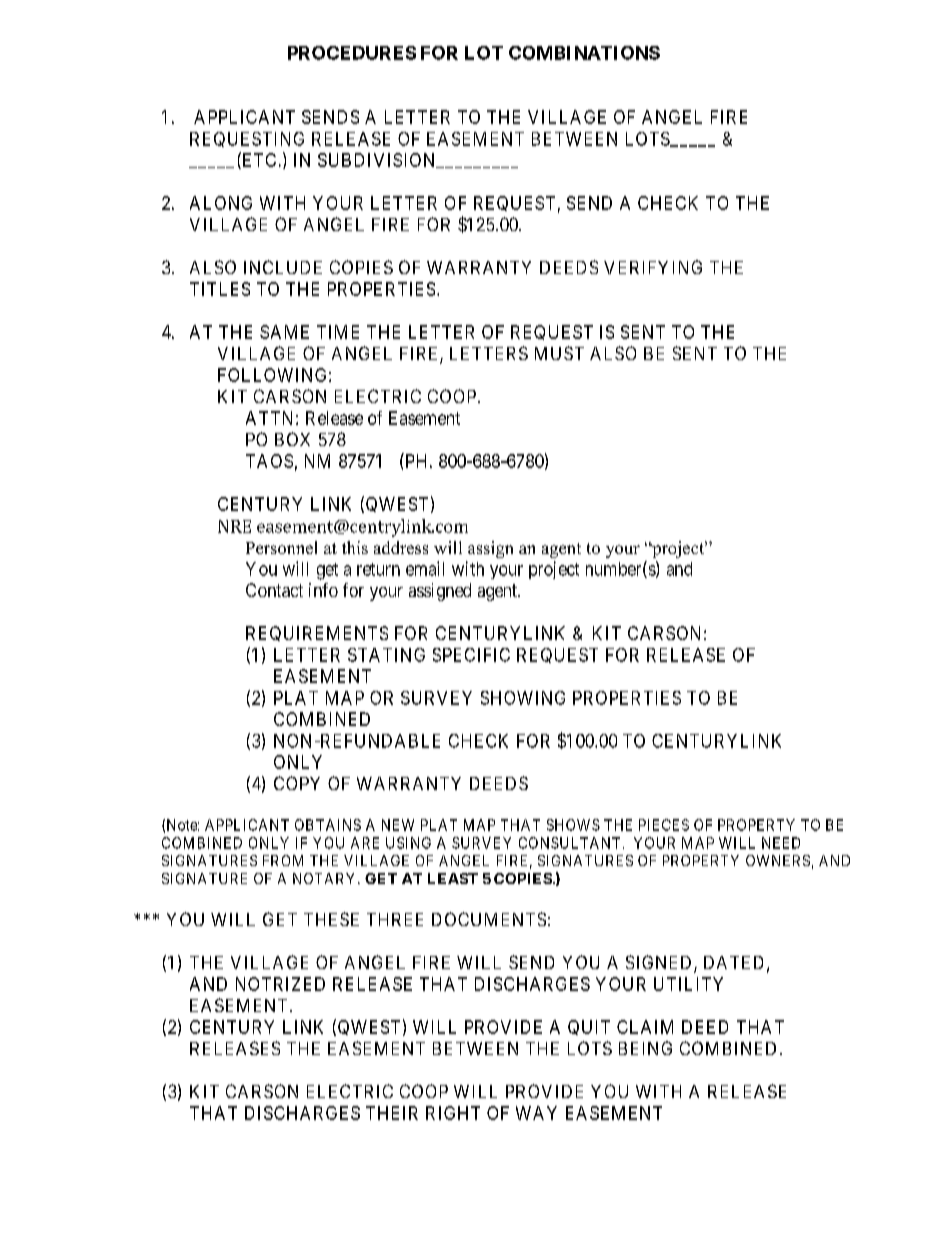  Describe the element at coordinates (352, 53) in the image. I see `PROCEDURES` at that location.
